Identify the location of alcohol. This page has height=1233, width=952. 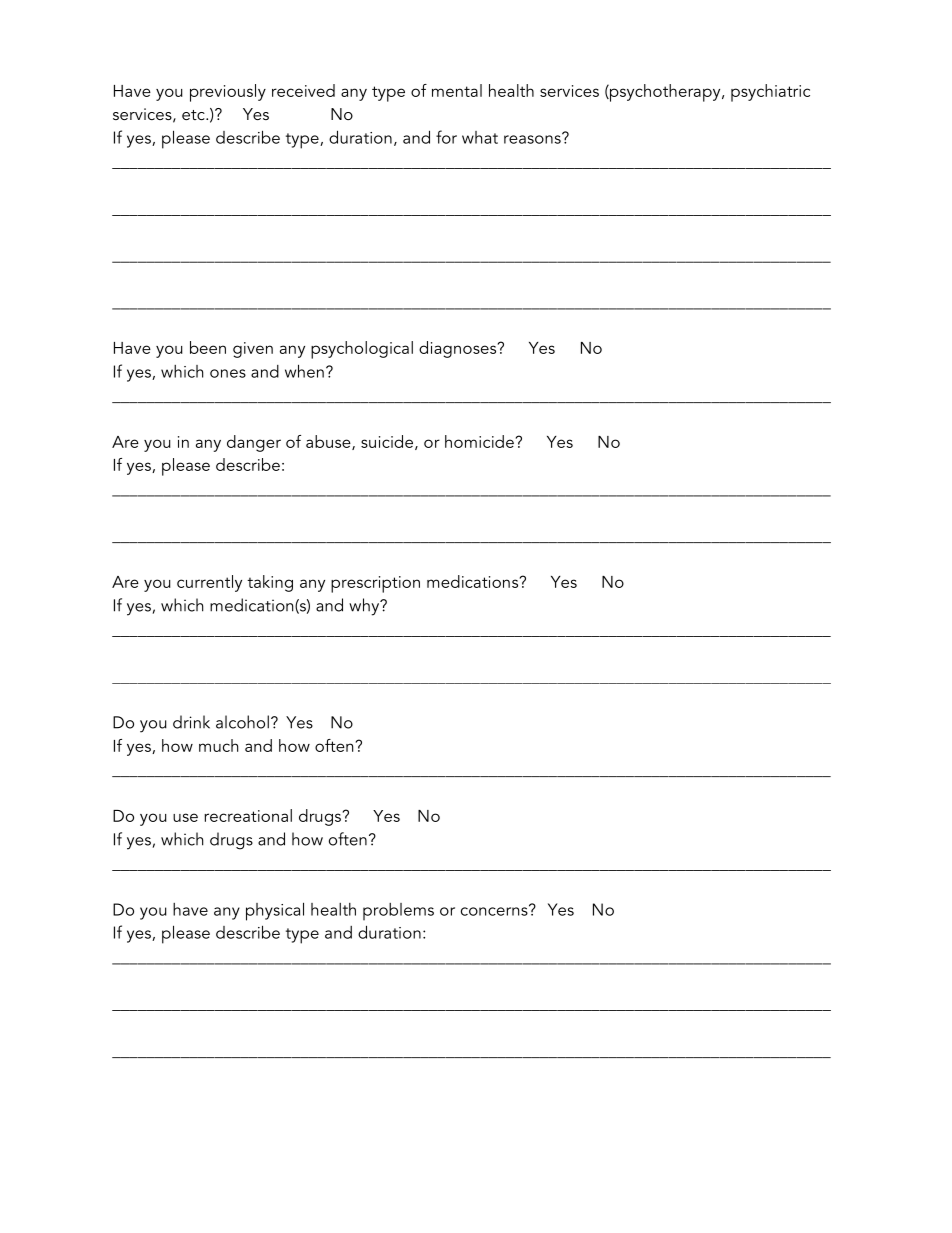
(242, 722).
